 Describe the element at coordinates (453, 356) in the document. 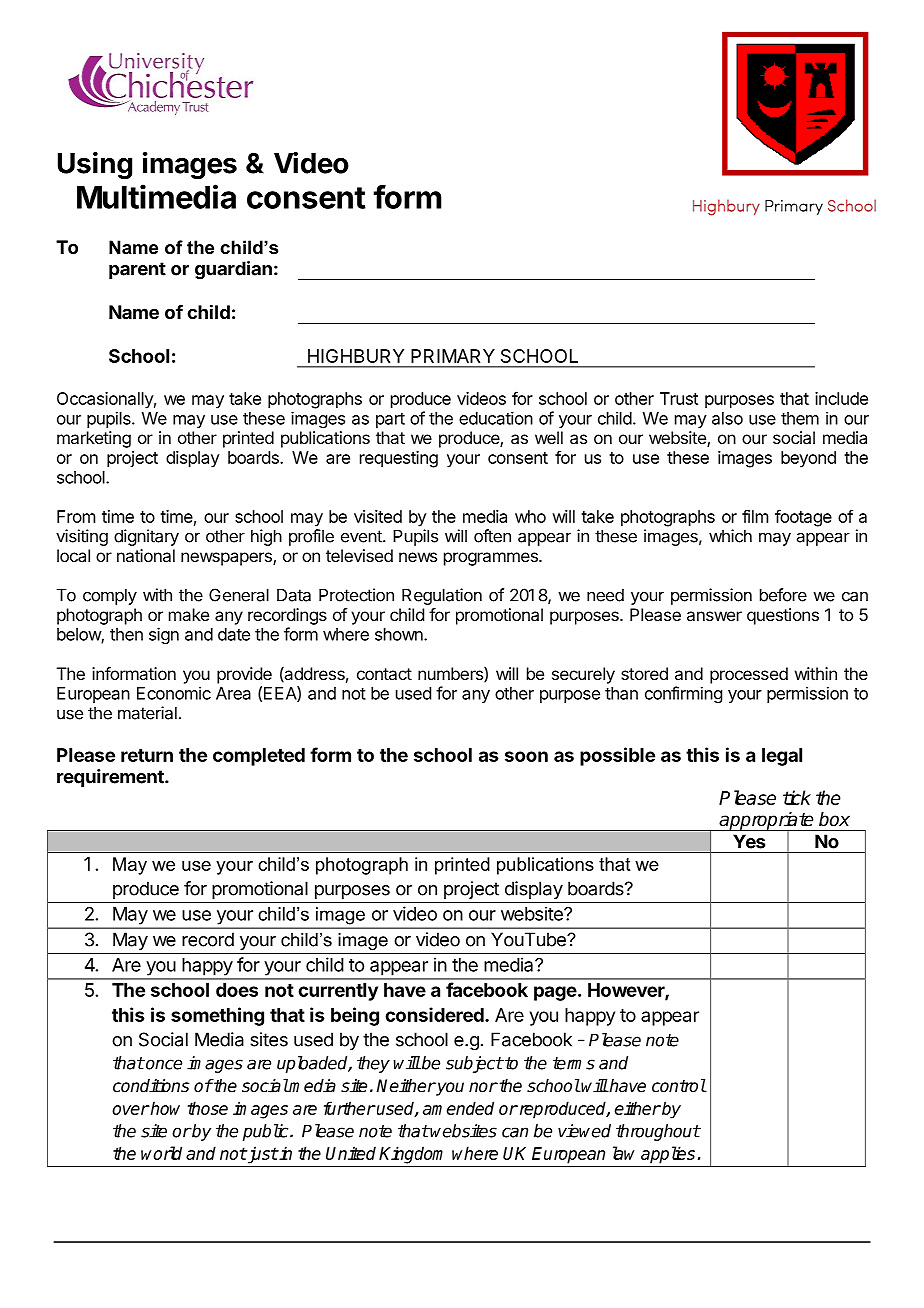

I see `PRIMARY` at that location.
